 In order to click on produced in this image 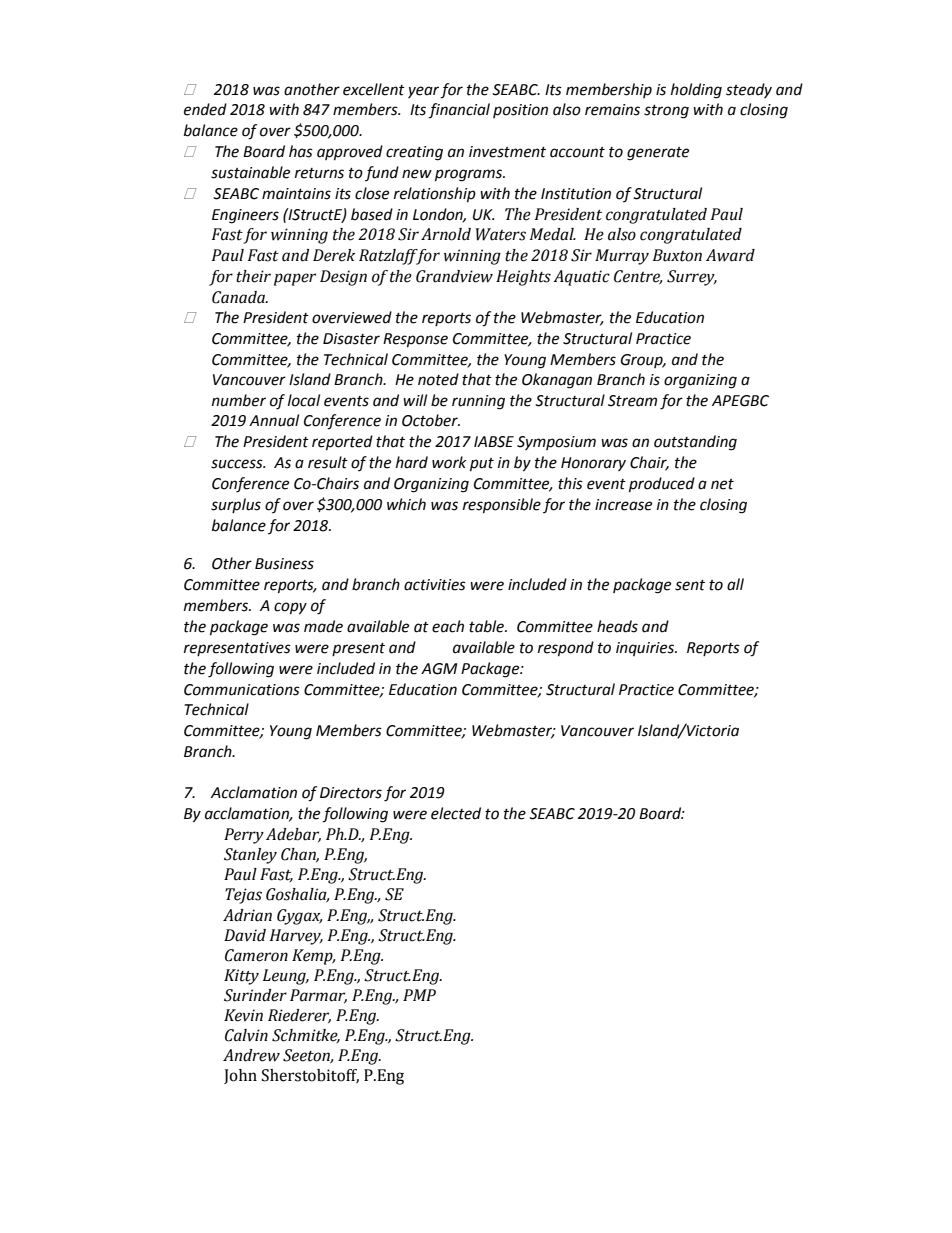, I will do `click(662, 485)`.
